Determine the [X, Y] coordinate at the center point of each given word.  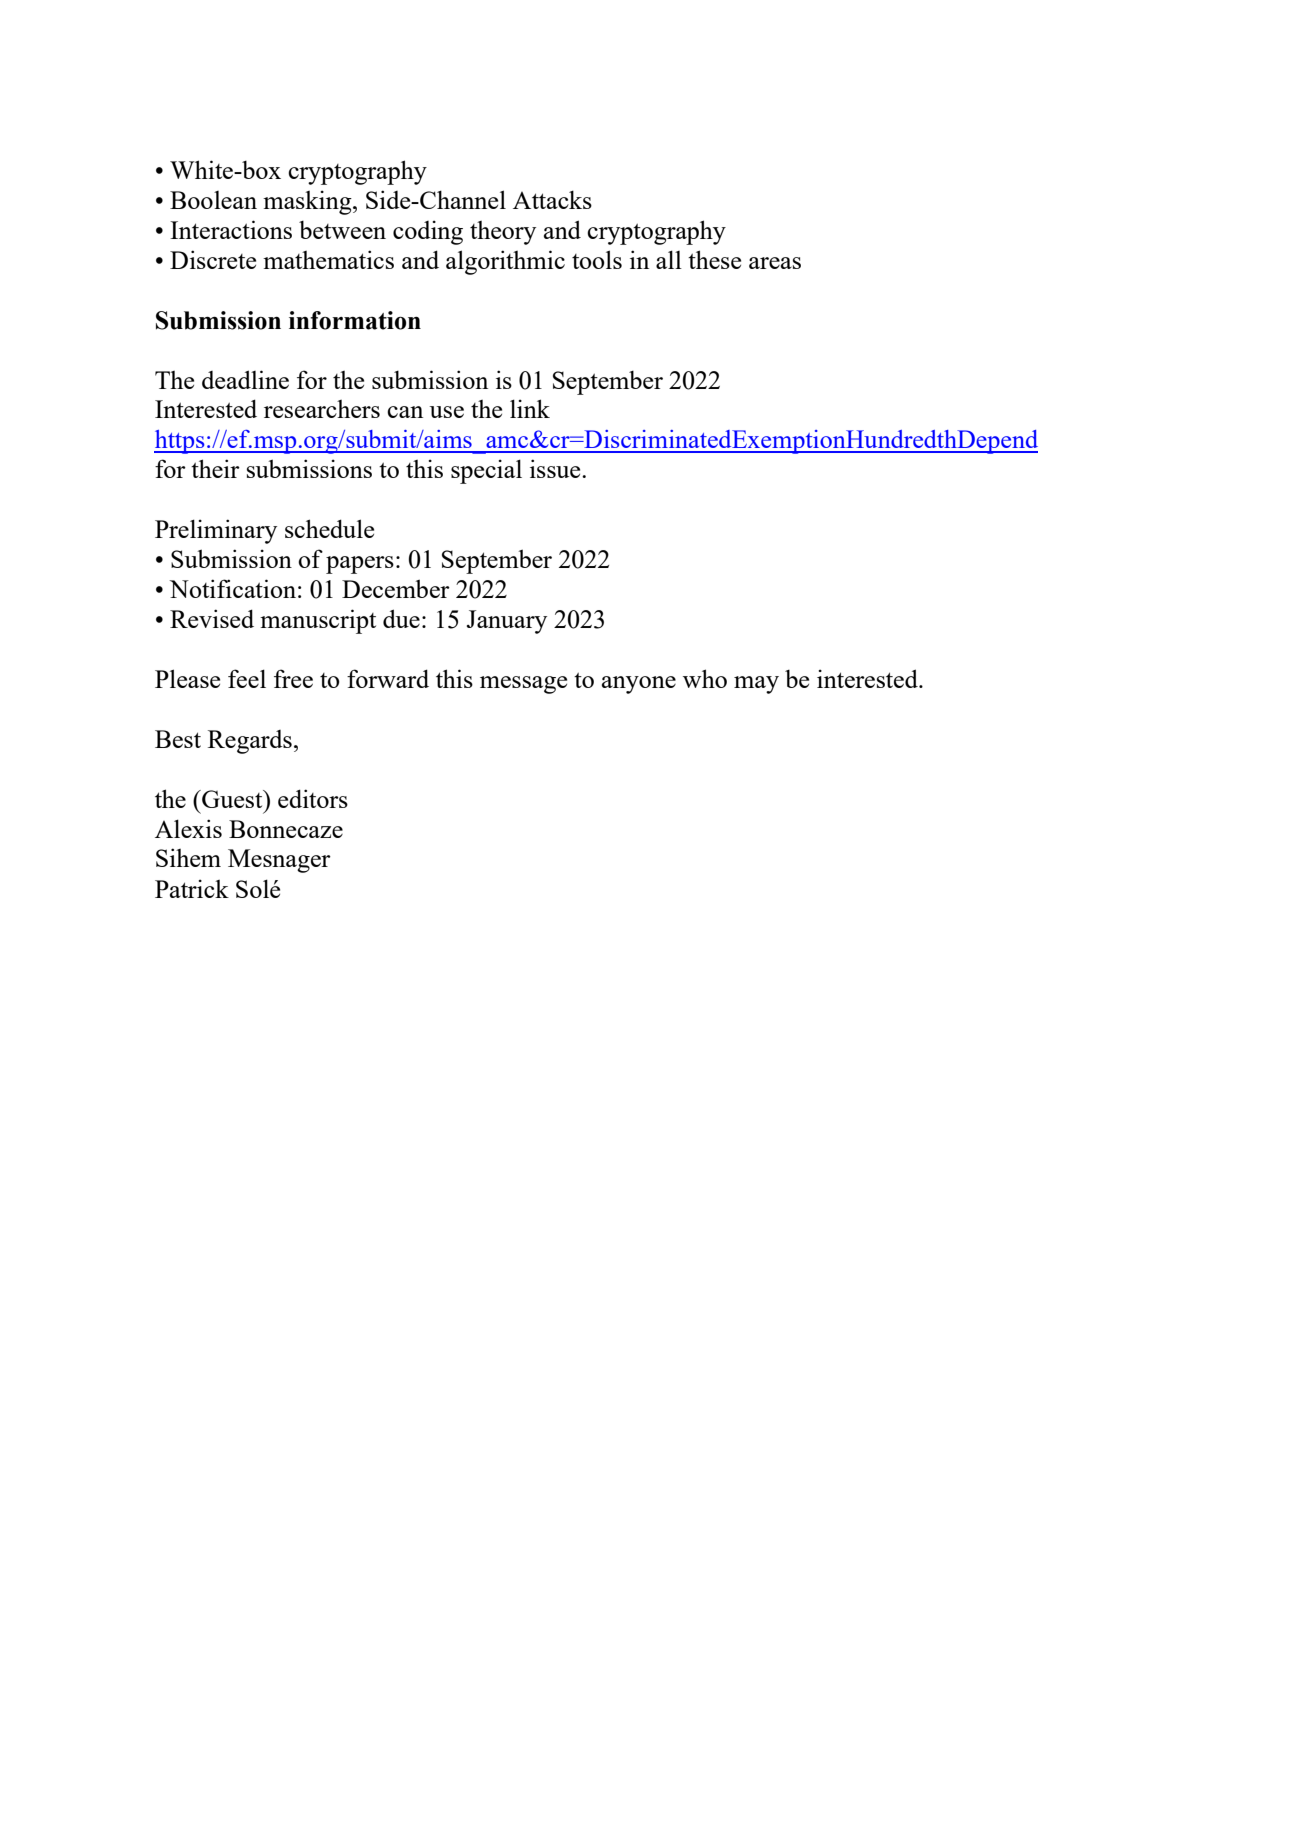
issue [556, 468]
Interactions [231, 229]
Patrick [192, 888]
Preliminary [216, 531]
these [714, 259]
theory [503, 233]
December [396, 588]
